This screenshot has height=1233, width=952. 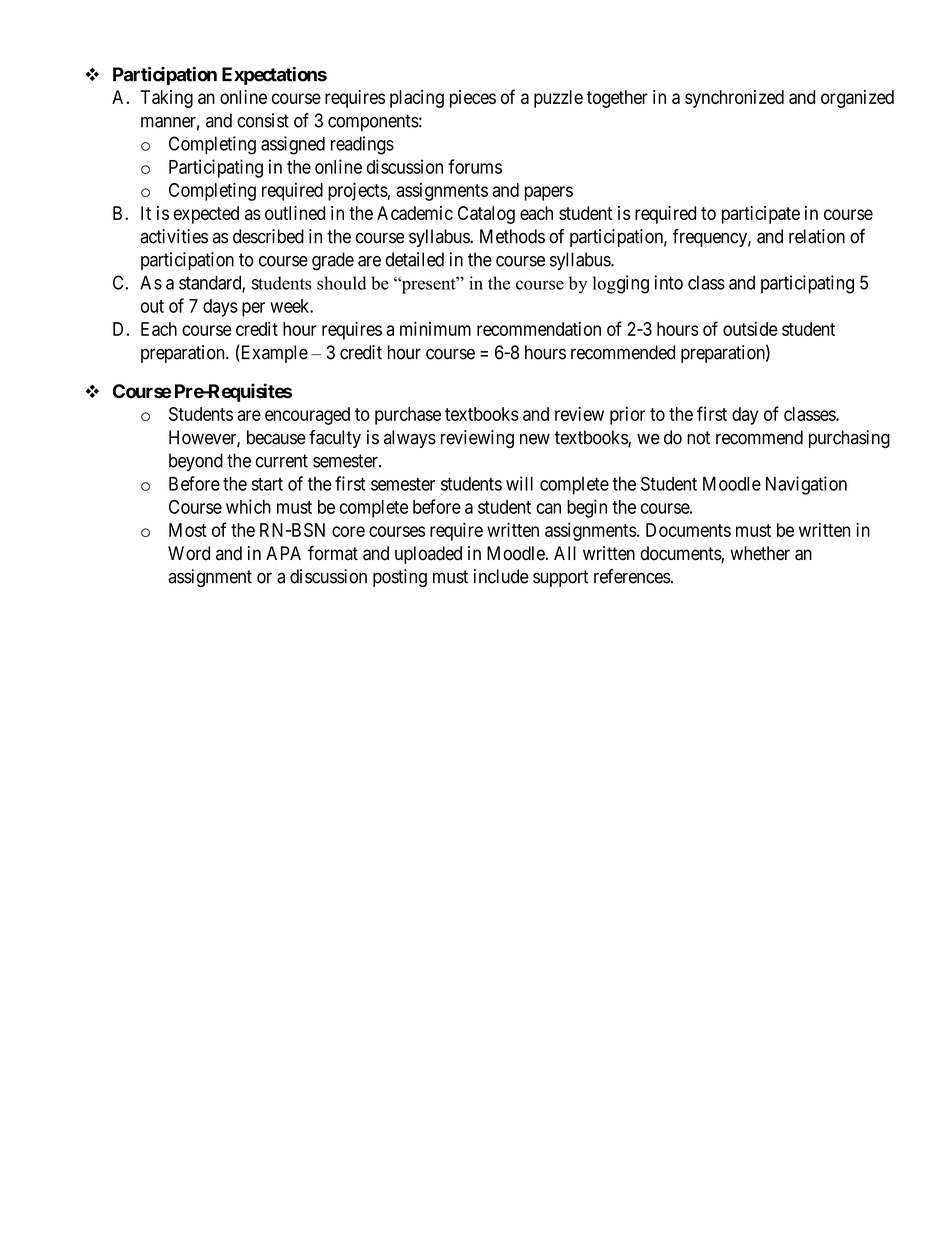 I want to click on outside, so click(x=750, y=328).
